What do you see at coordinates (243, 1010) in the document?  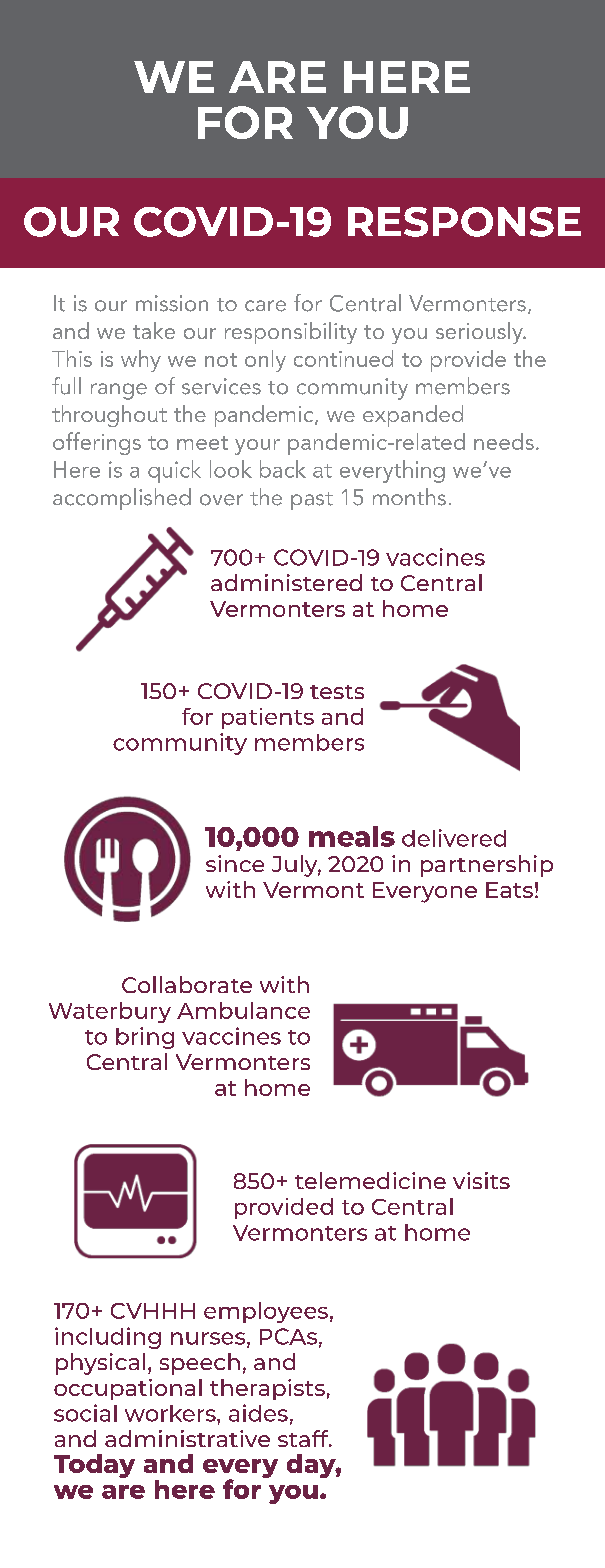 I see `Ambulance` at bounding box center [243, 1010].
